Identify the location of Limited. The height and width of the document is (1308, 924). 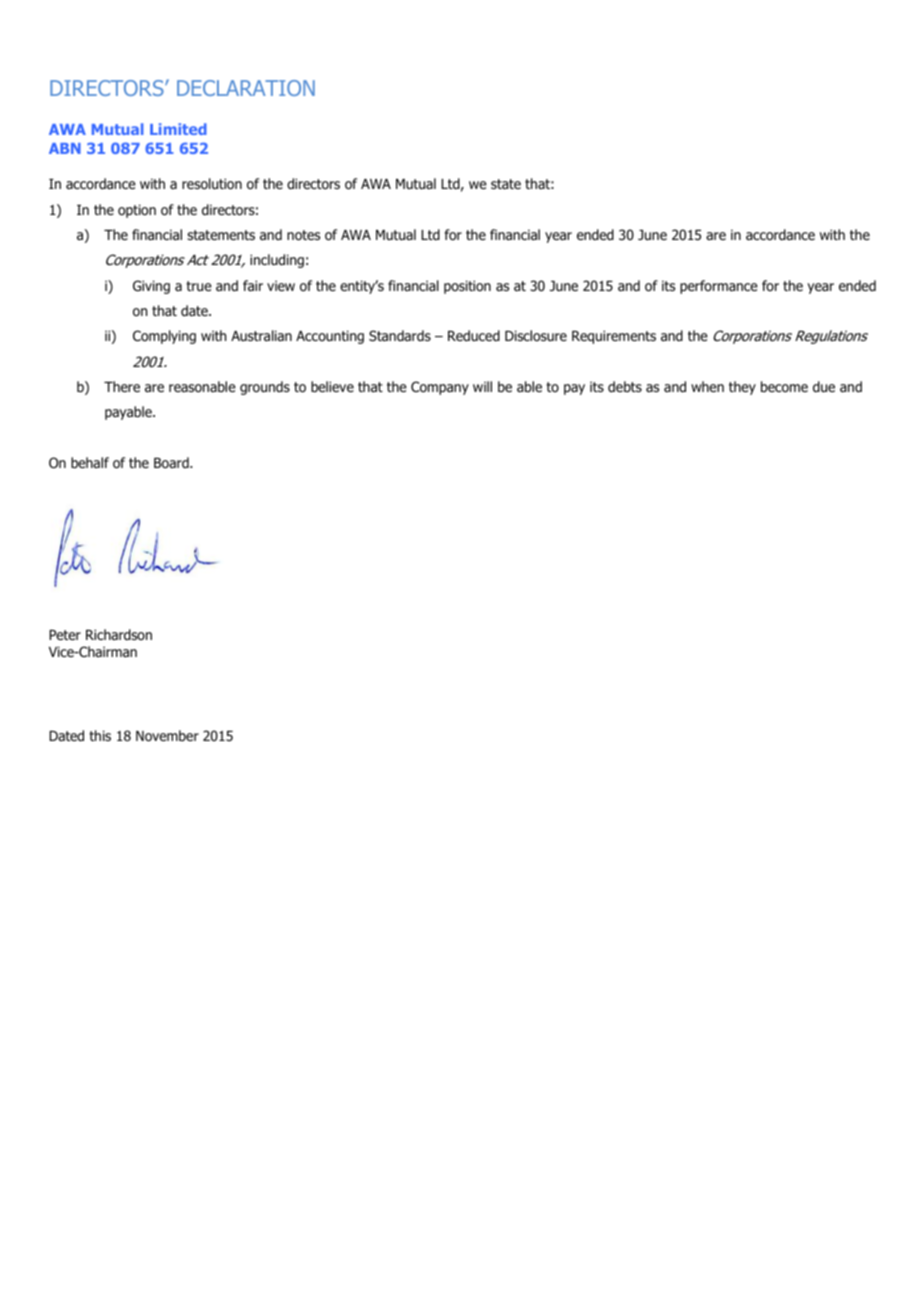
(178, 129).
